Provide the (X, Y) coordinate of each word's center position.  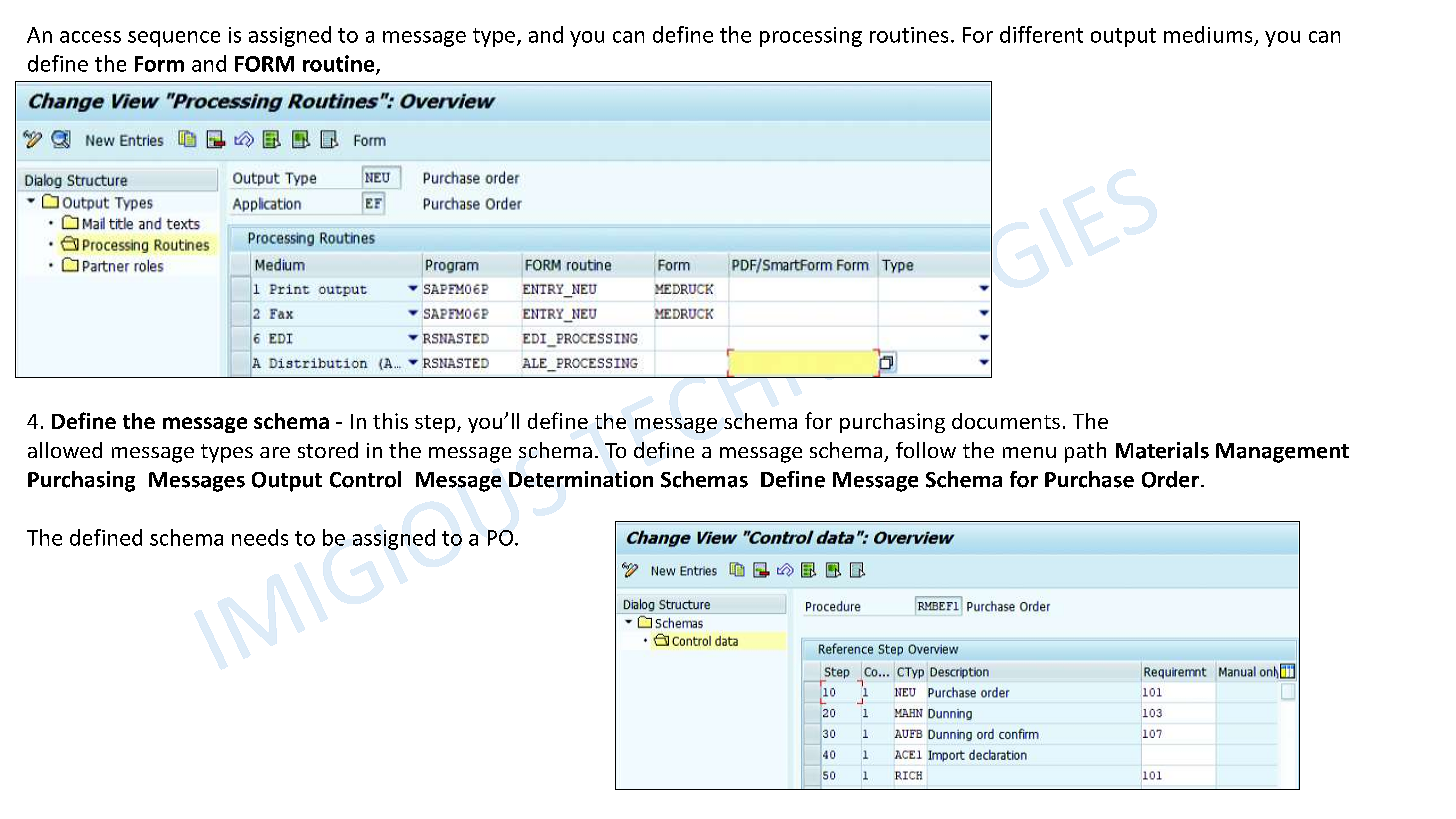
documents (1006, 421)
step (436, 424)
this (390, 421)
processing (811, 37)
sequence (174, 39)
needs (260, 537)
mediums (1208, 34)
